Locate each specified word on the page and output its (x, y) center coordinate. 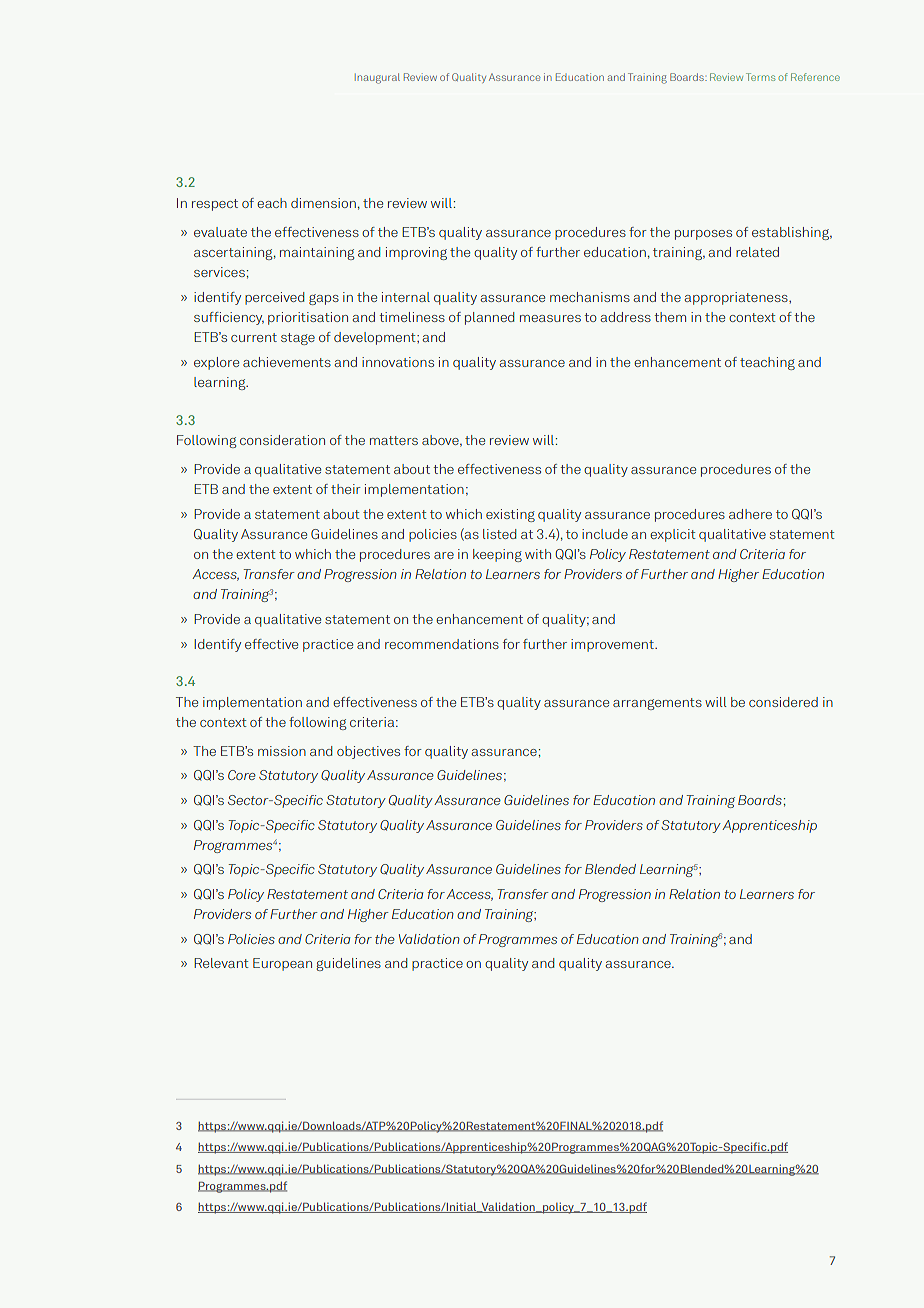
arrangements (657, 704)
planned (489, 318)
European (282, 964)
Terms (760, 77)
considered (783, 702)
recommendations (442, 644)
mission (282, 751)
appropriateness (737, 298)
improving (416, 253)
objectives (368, 752)
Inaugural (377, 78)
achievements (287, 362)
